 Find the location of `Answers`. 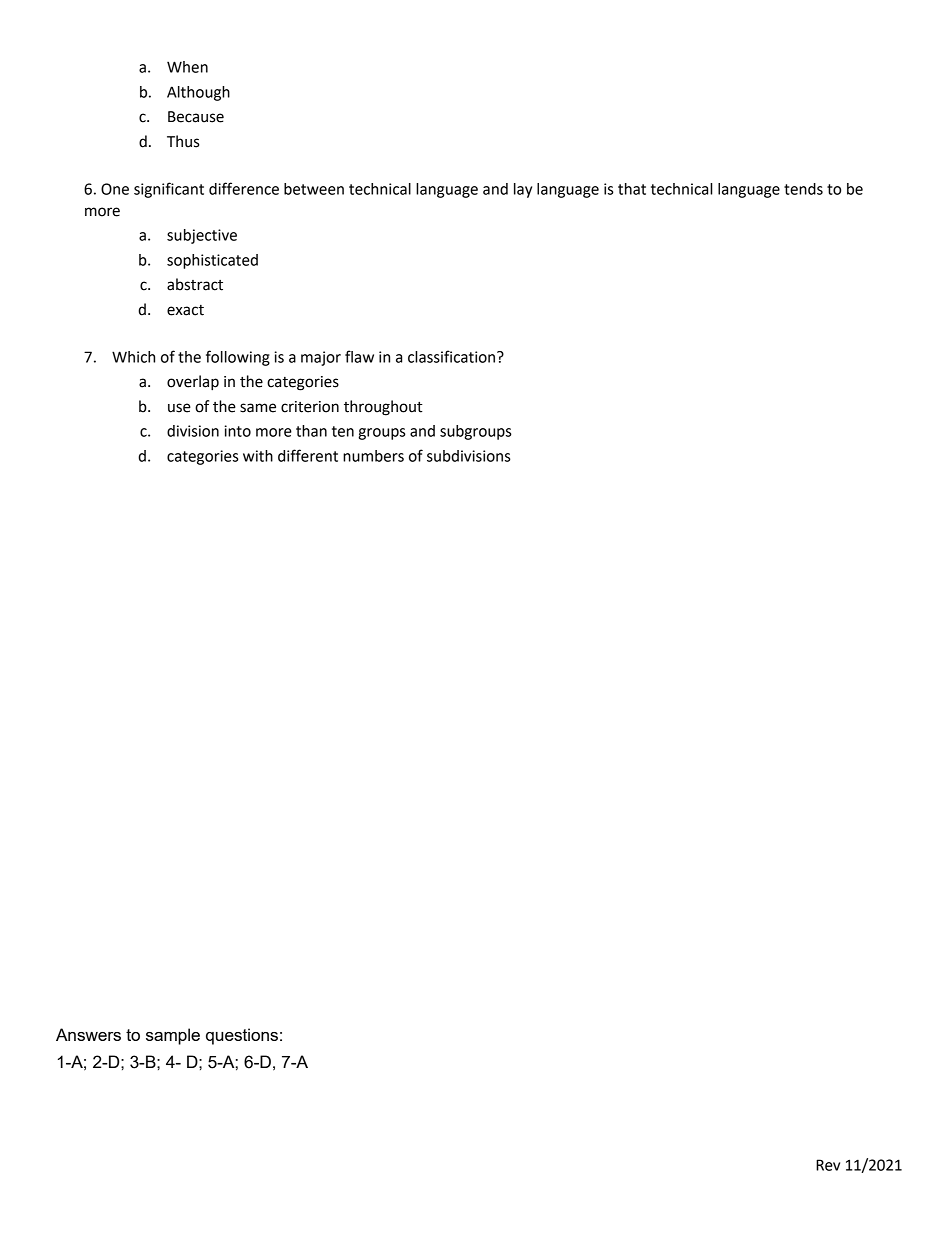

Answers is located at coordinates (88, 1034).
